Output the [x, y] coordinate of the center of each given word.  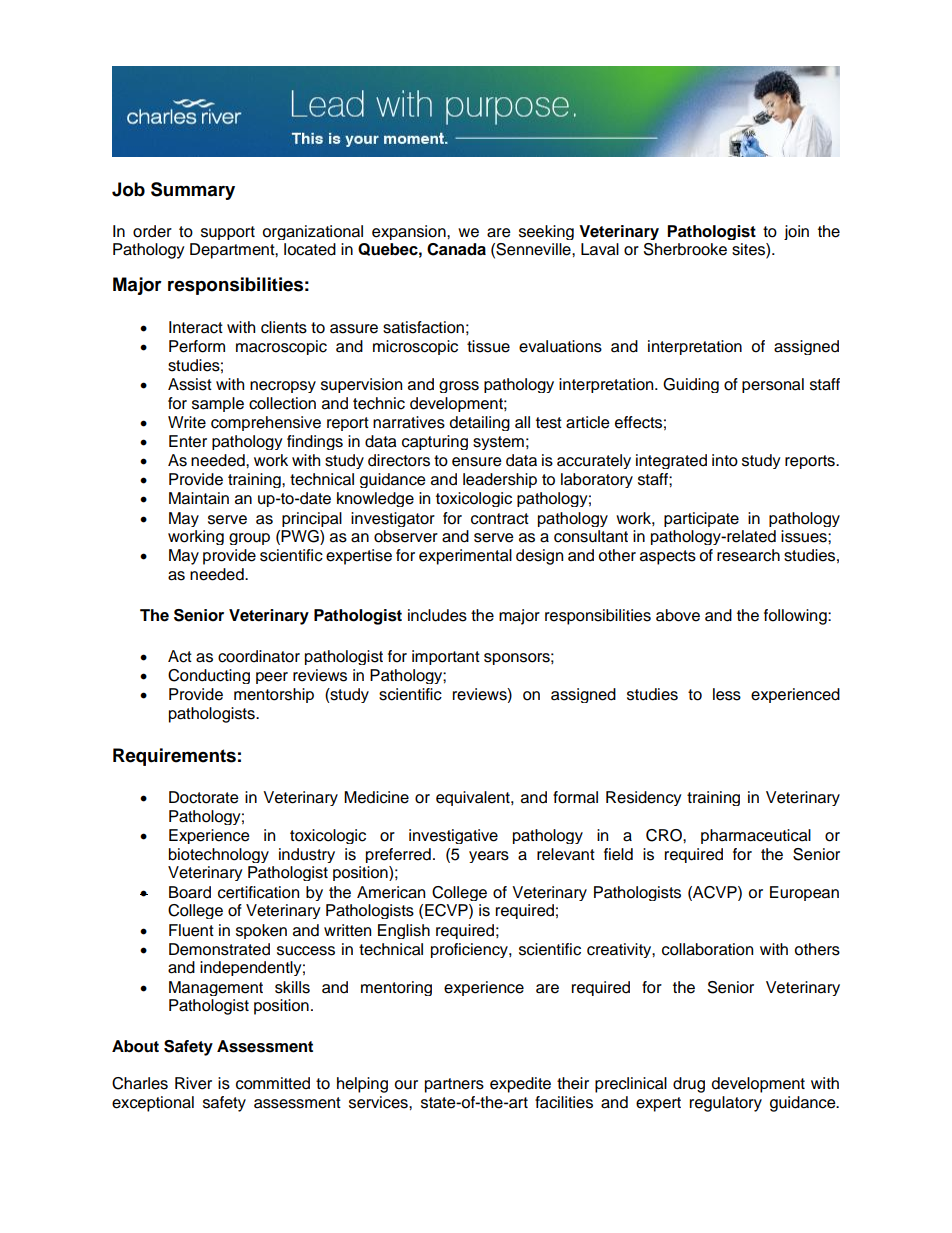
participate [701, 519]
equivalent [474, 798]
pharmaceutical [756, 836]
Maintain [199, 498]
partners [454, 1085]
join [796, 232]
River [193, 1083]
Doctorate [204, 797]
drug [689, 1085]
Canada [456, 249]
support [228, 233]
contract [500, 519]
